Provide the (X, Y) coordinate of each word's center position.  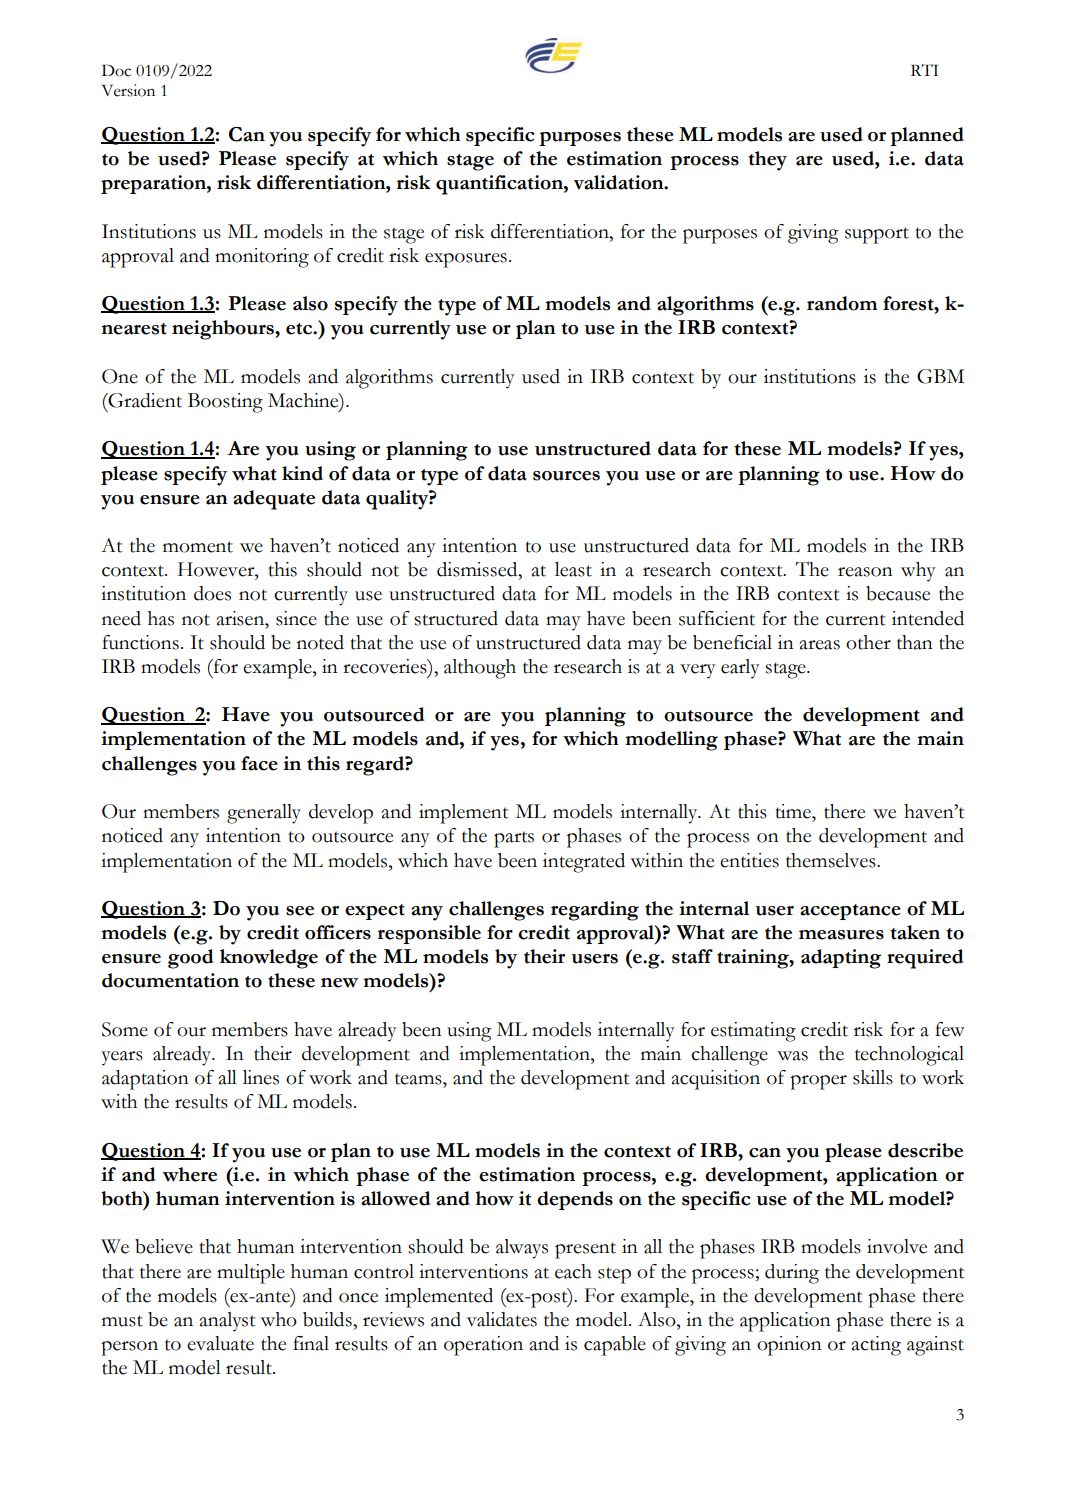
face (259, 763)
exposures (466, 260)
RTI (924, 70)
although (480, 669)
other (868, 642)
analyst (228, 1322)
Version (128, 90)
